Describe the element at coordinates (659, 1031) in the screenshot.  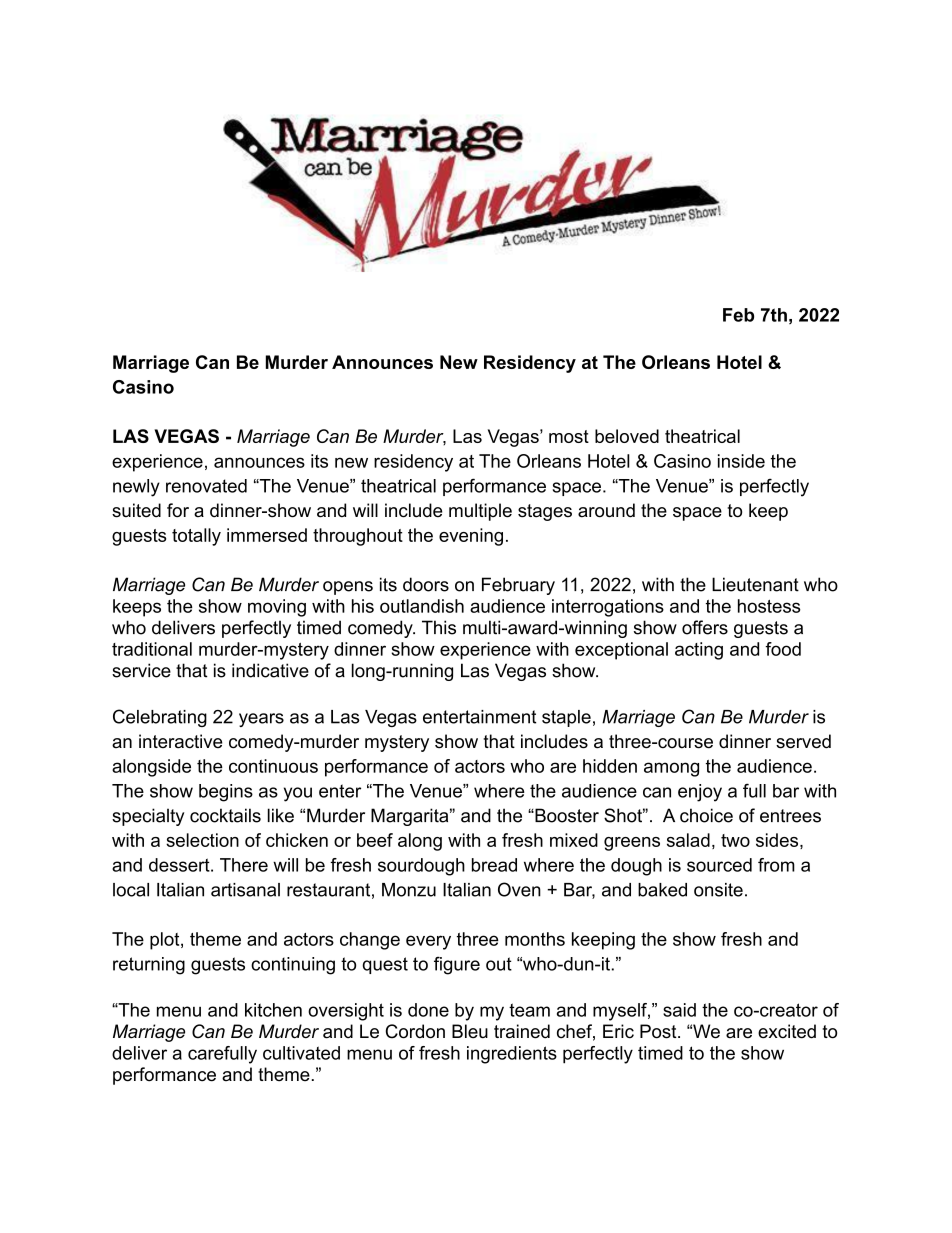
I see `Post` at that location.
